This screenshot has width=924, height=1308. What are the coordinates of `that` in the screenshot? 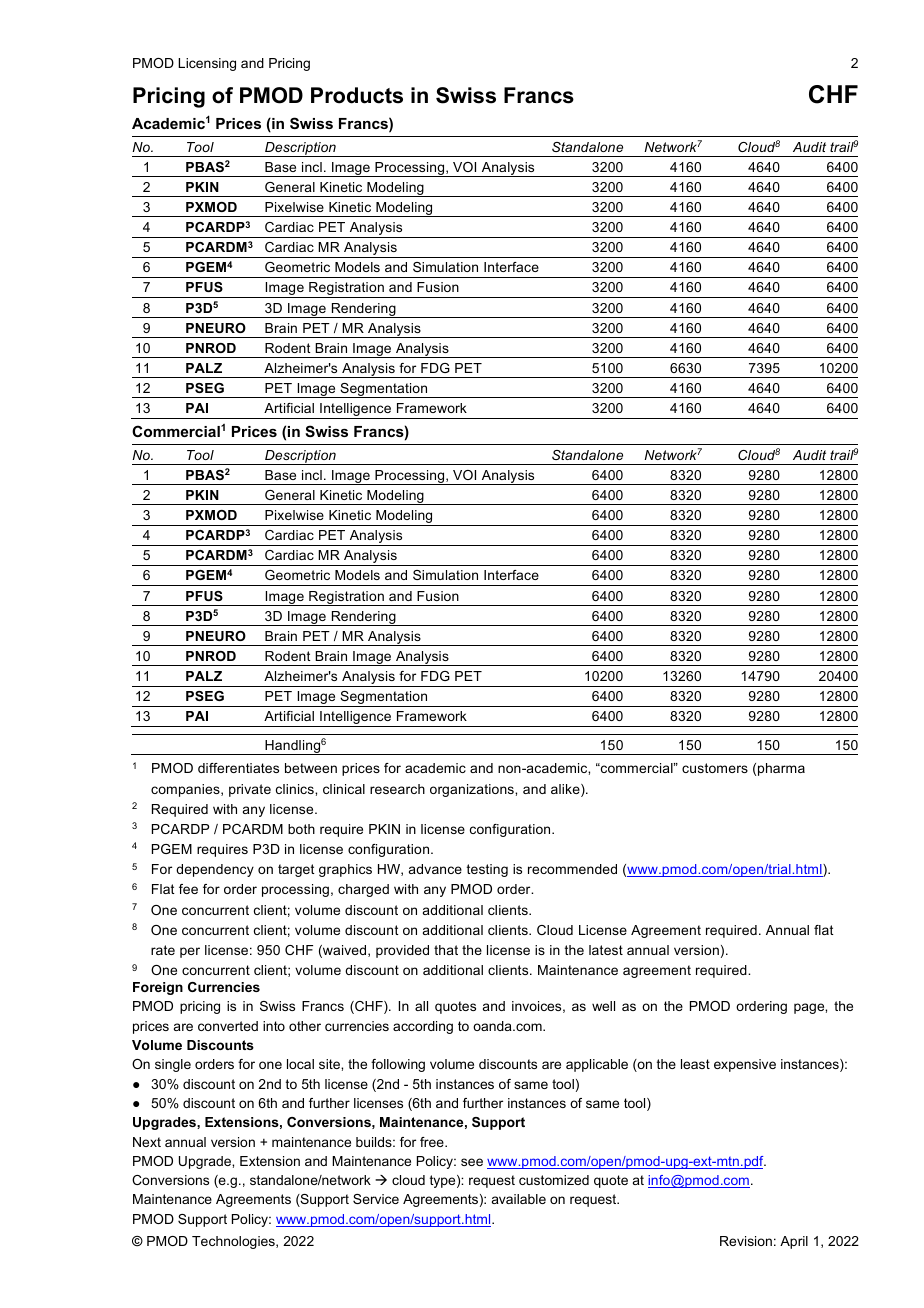 It's located at (446, 950).
